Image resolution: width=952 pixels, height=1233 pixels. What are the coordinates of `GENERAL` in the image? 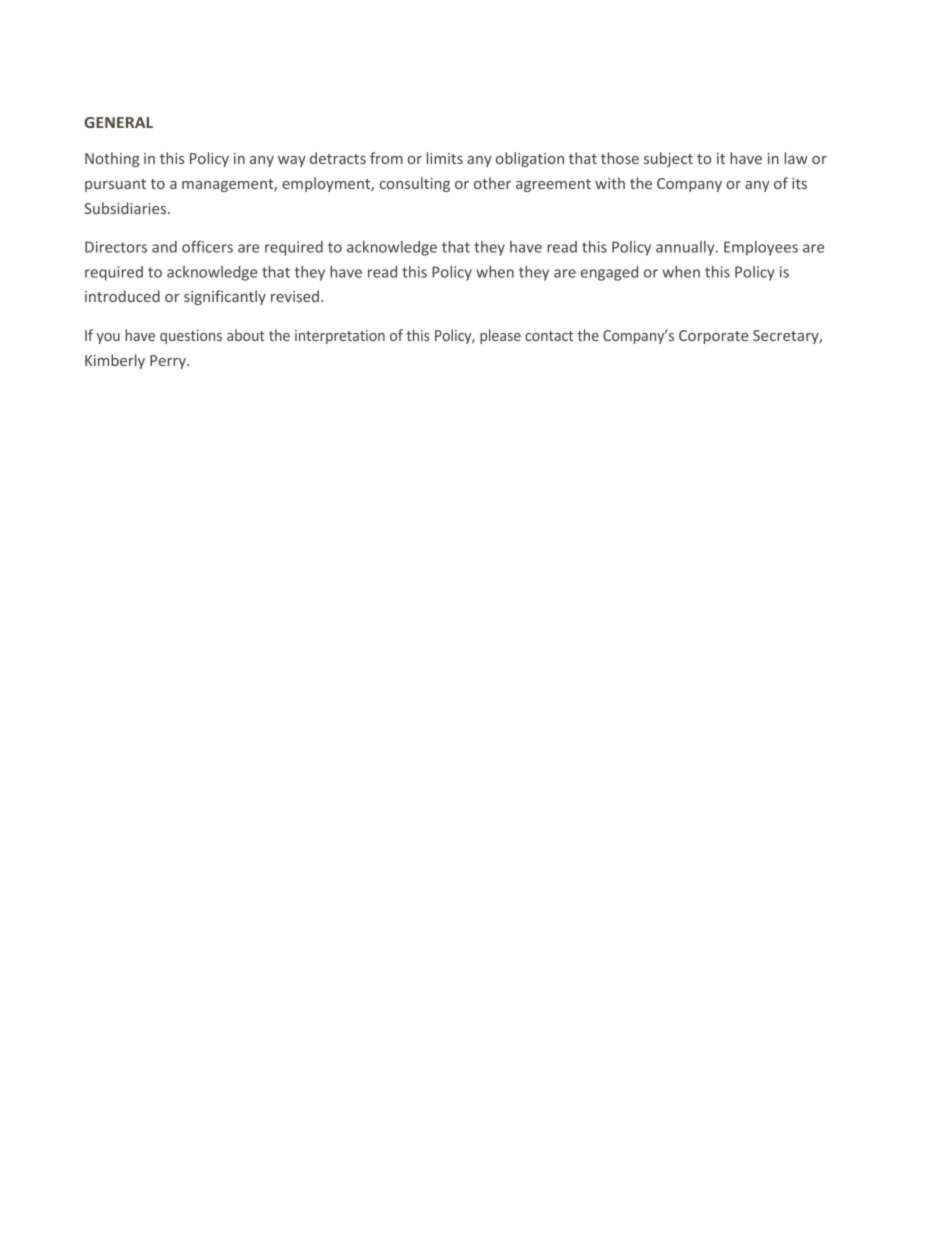 It's located at (118, 122).
